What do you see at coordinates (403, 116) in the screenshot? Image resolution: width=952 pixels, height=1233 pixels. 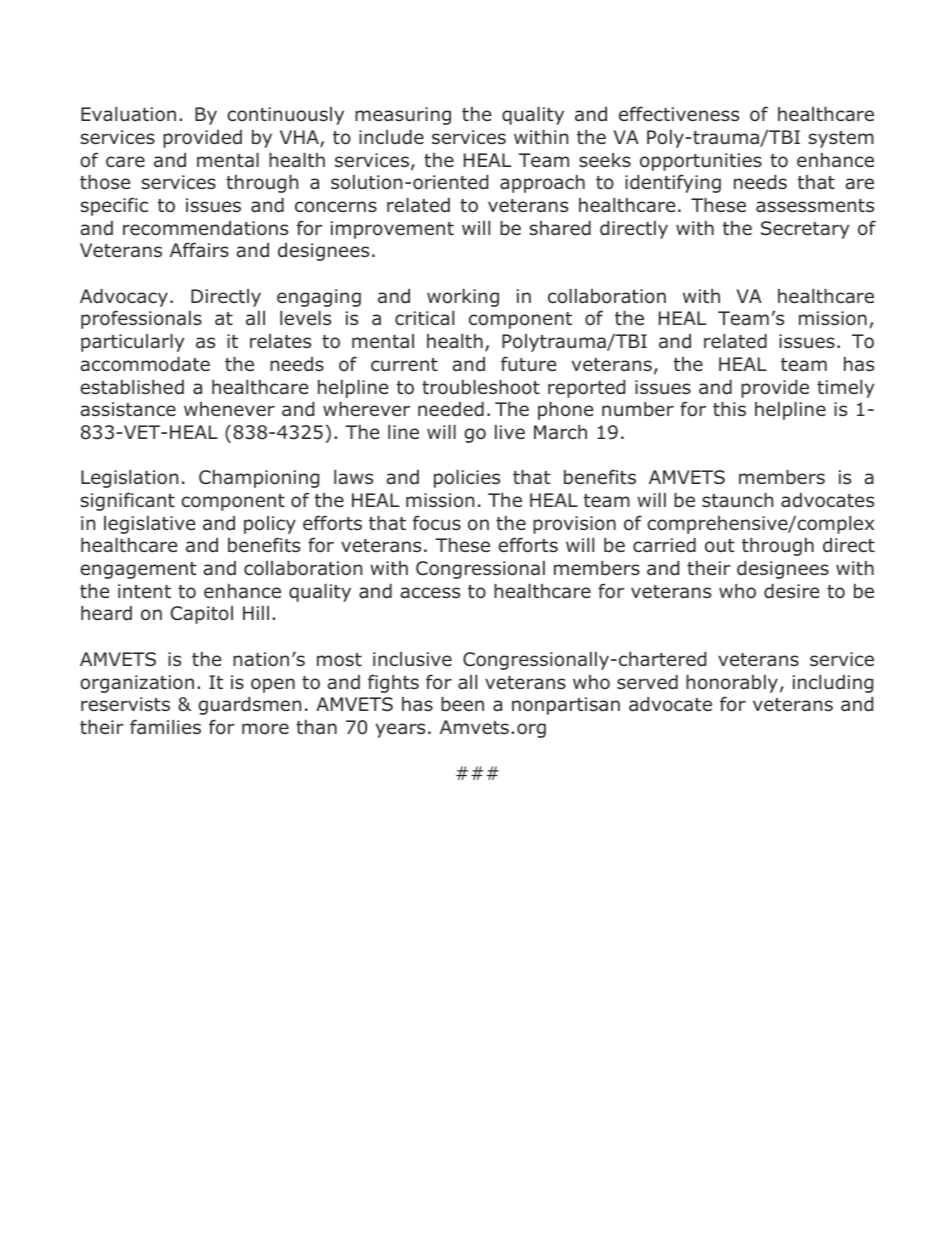 I see `measuring` at bounding box center [403, 116].
